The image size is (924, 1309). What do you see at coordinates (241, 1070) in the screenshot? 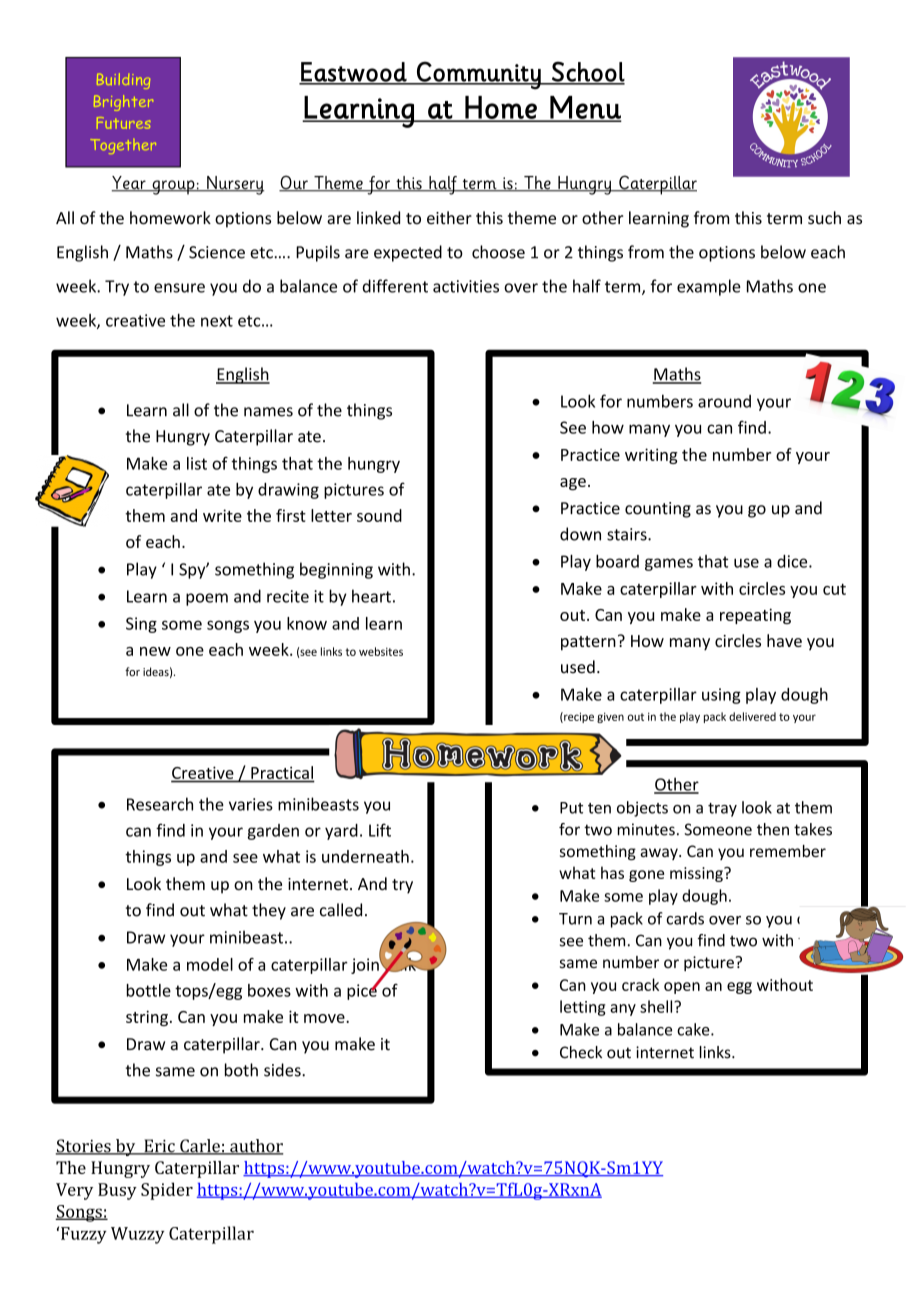
I see `both` at bounding box center [241, 1070].
